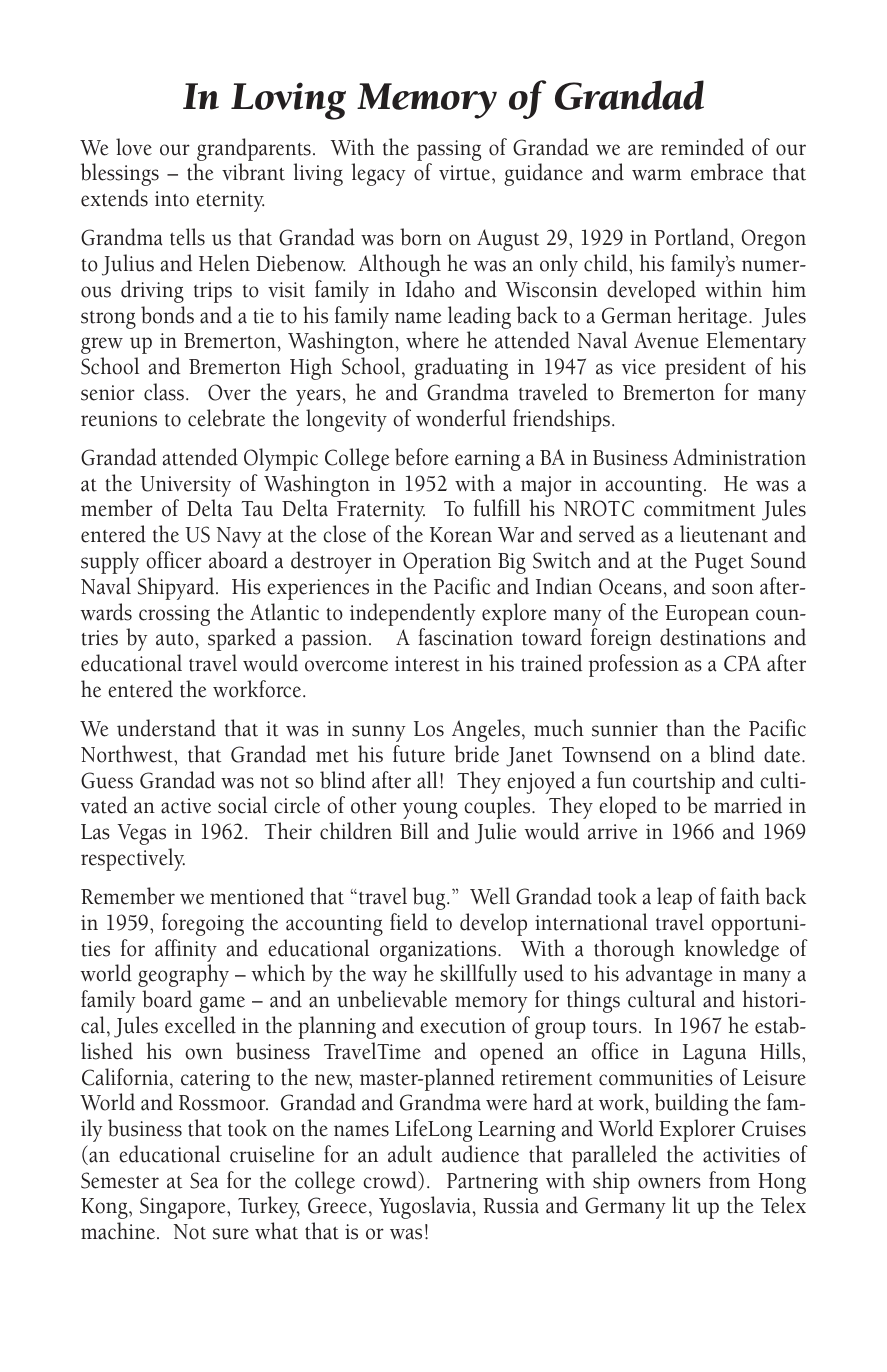  What do you see at coordinates (449, 150) in the document?
I see `passing` at bounding box center [449, 150].
